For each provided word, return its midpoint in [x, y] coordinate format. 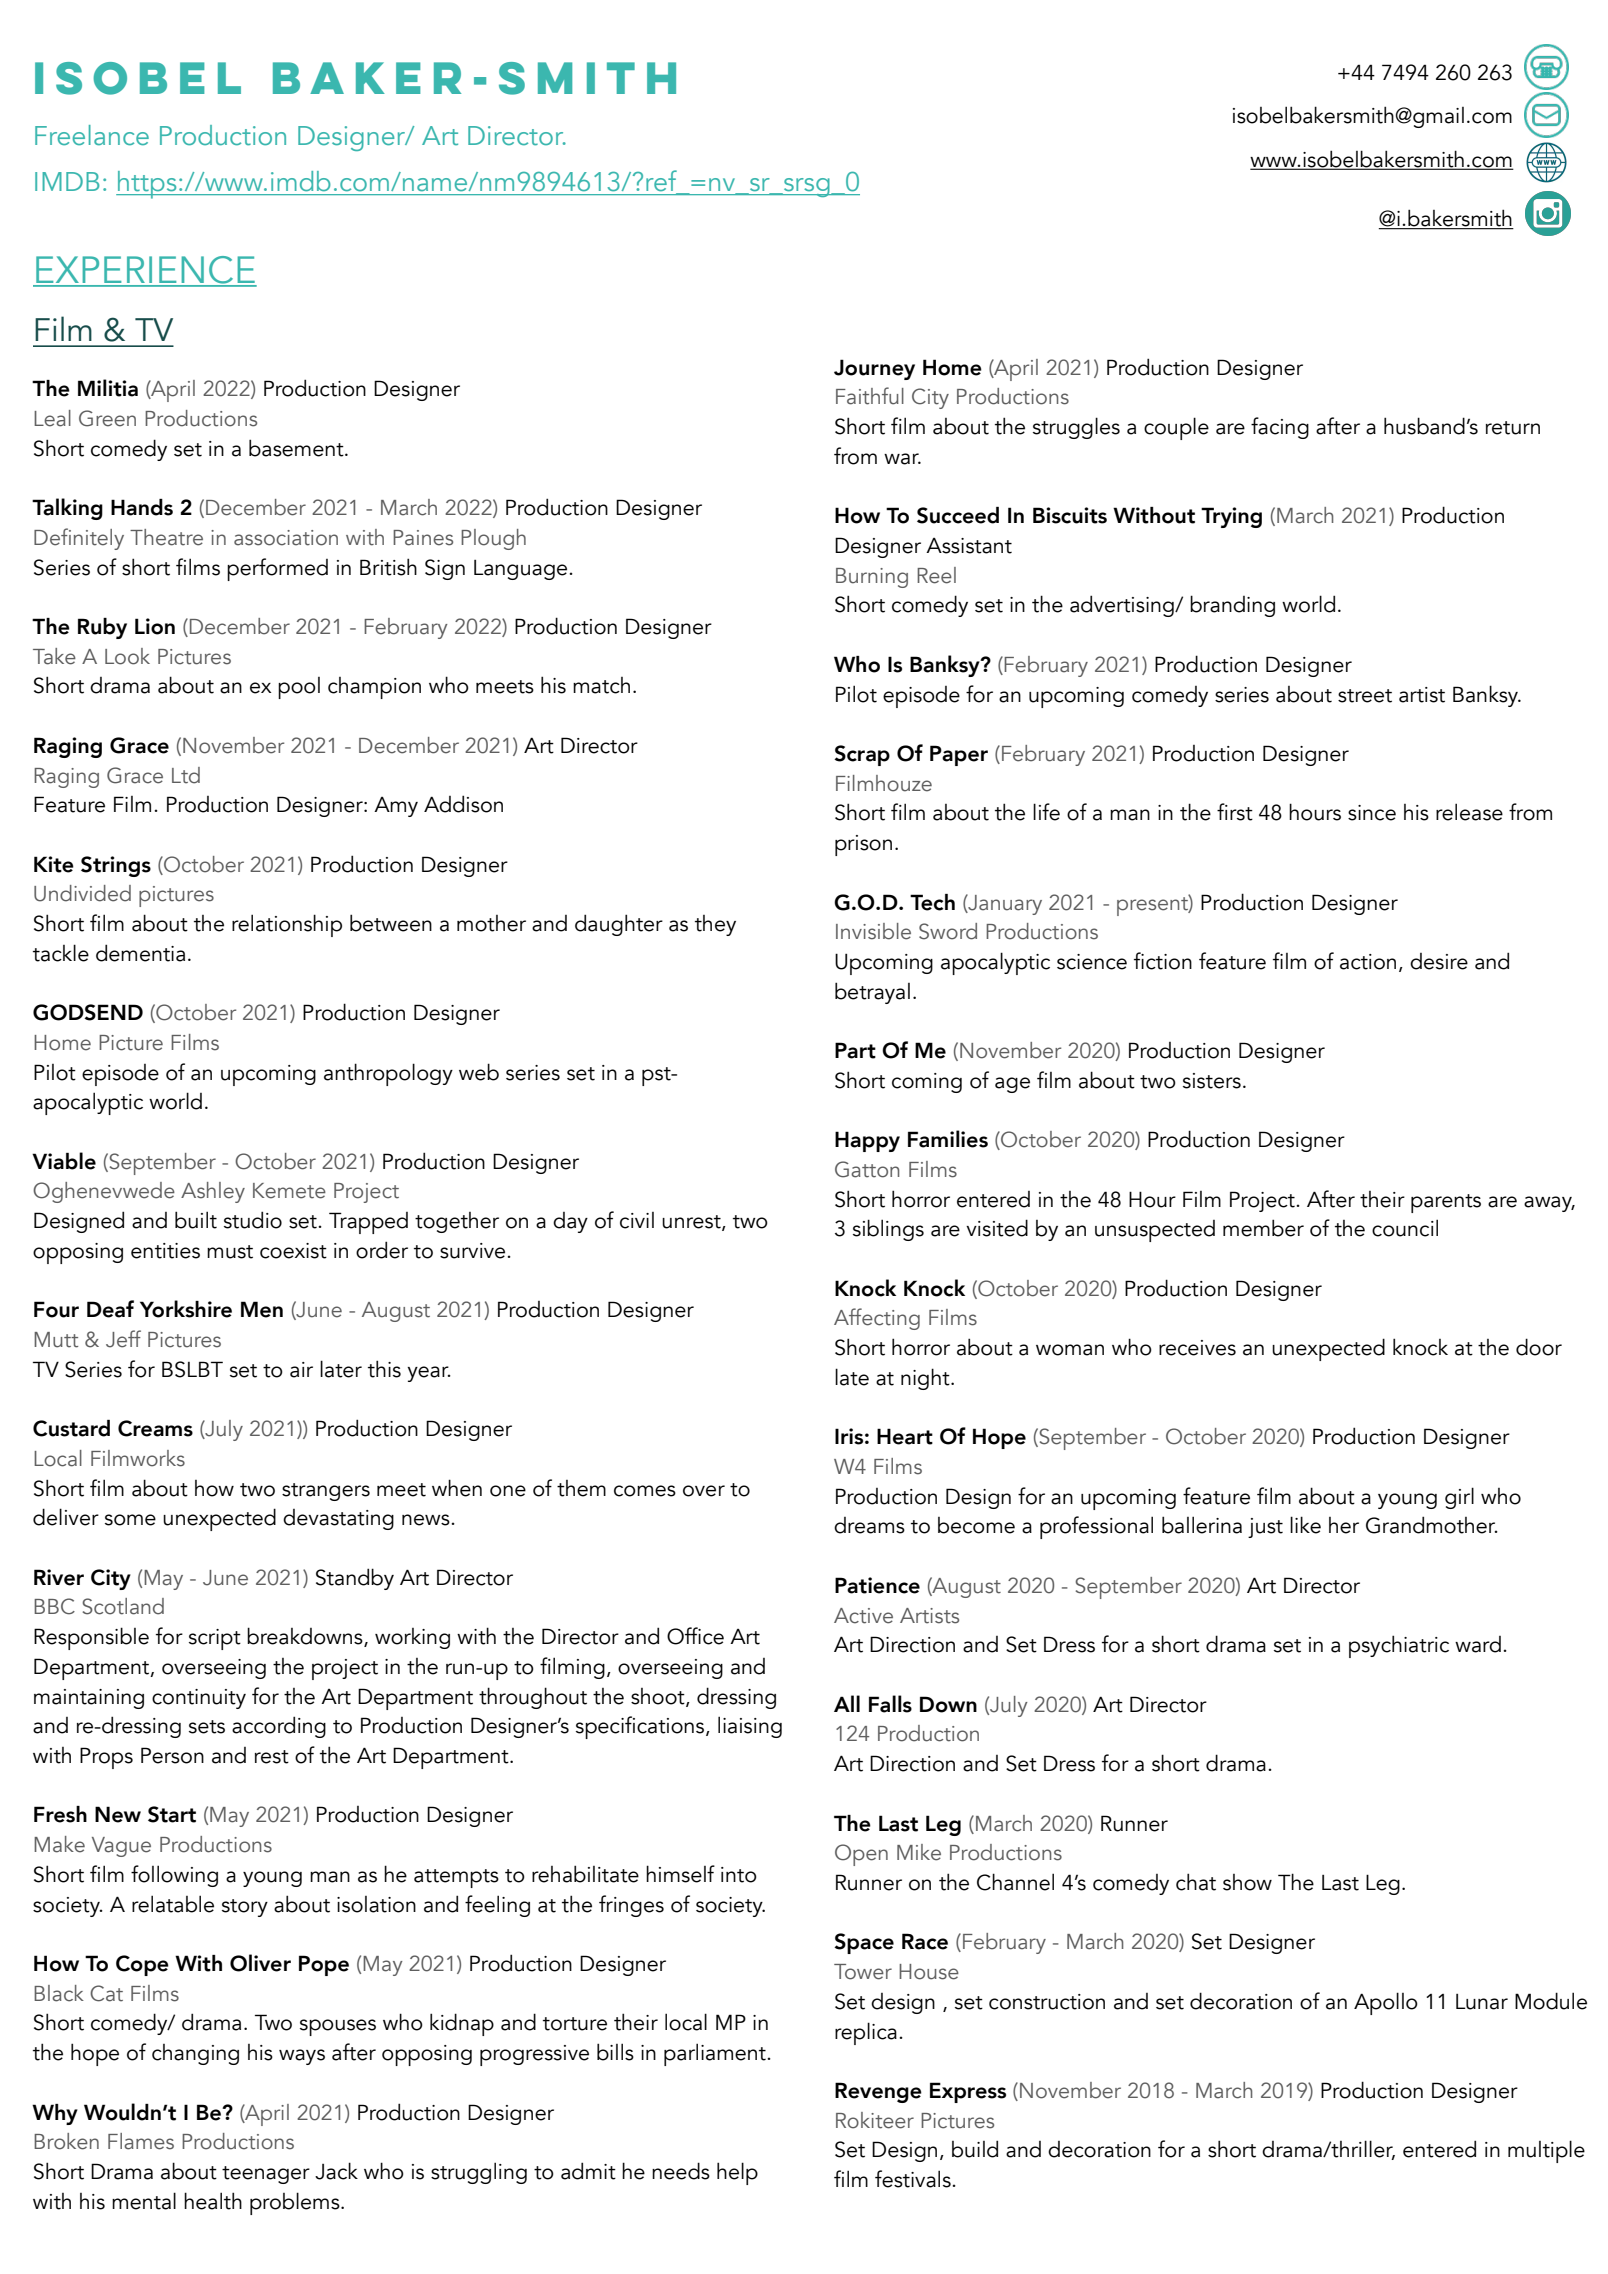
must [230, 1252]
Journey [874, 369]
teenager [266, 2175]
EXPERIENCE [145, 271]
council [1405, 1228]
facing [1280, 428]
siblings [888, 1230]
